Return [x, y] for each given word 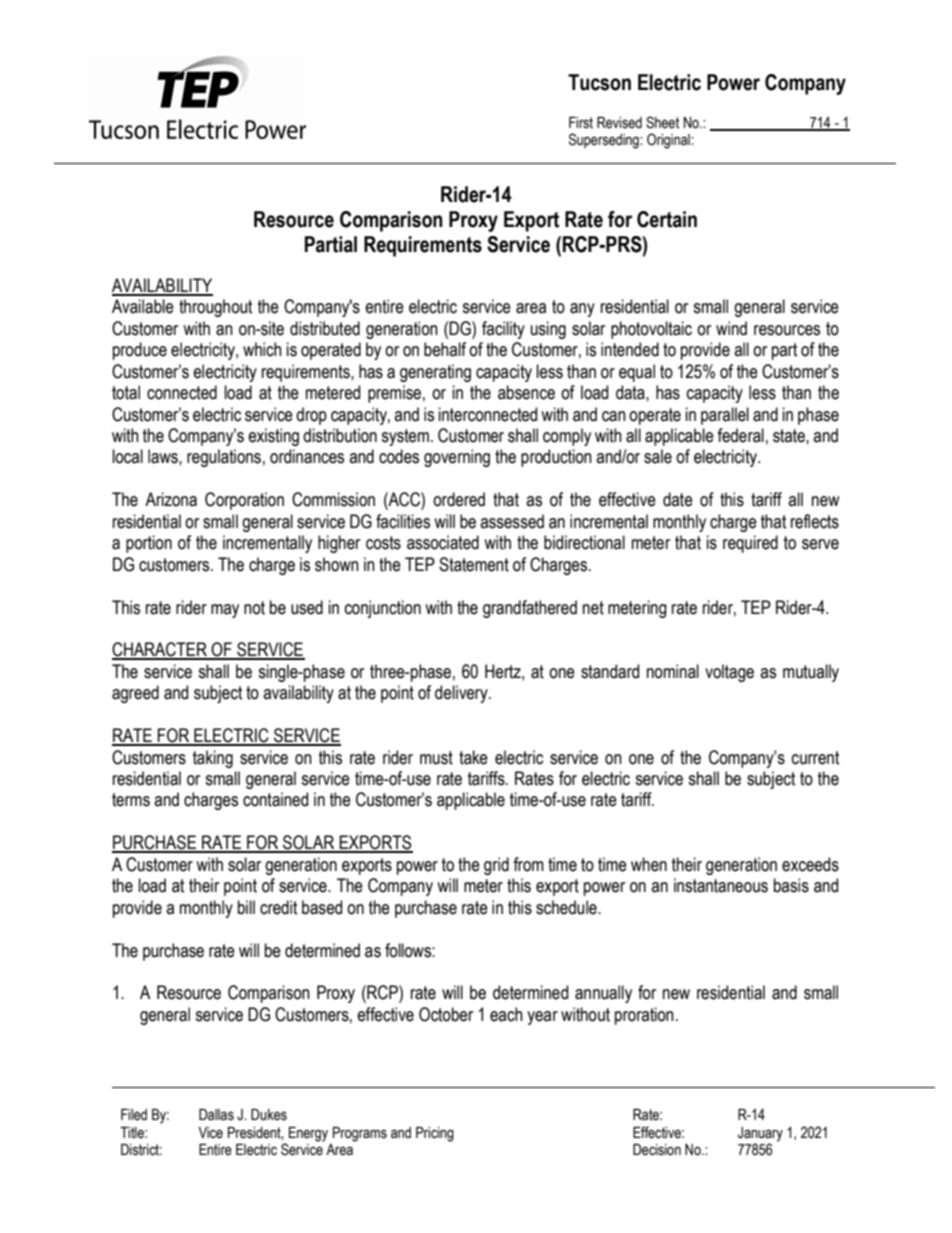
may [225, 611]
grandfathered [530, 609]
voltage [729, 673]
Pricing [435, 1134]
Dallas [216, 1115]
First [581, 123]
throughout [215, 308]
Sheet [662, 122]
